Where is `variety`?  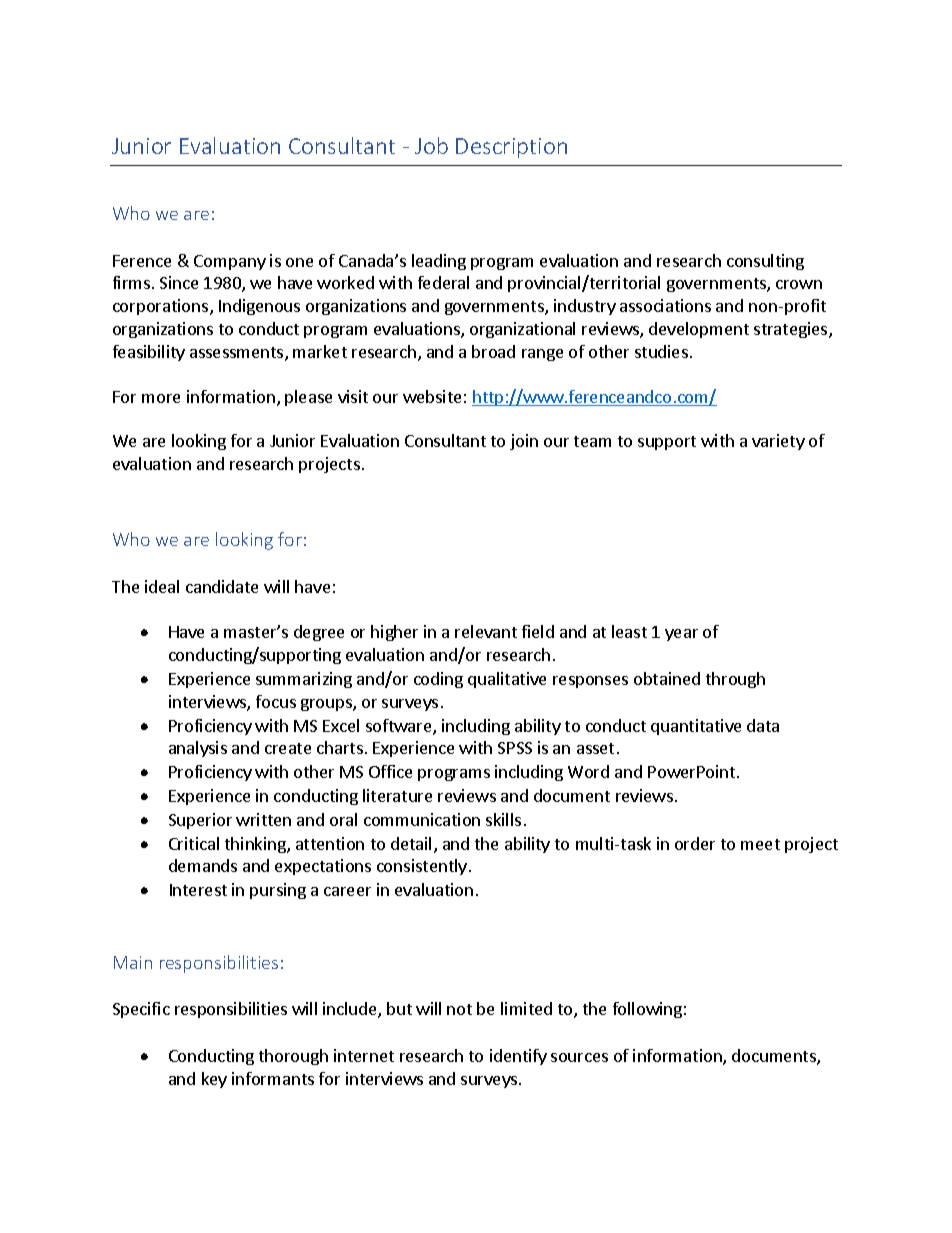 variety is located at coordinates (778, 442).
